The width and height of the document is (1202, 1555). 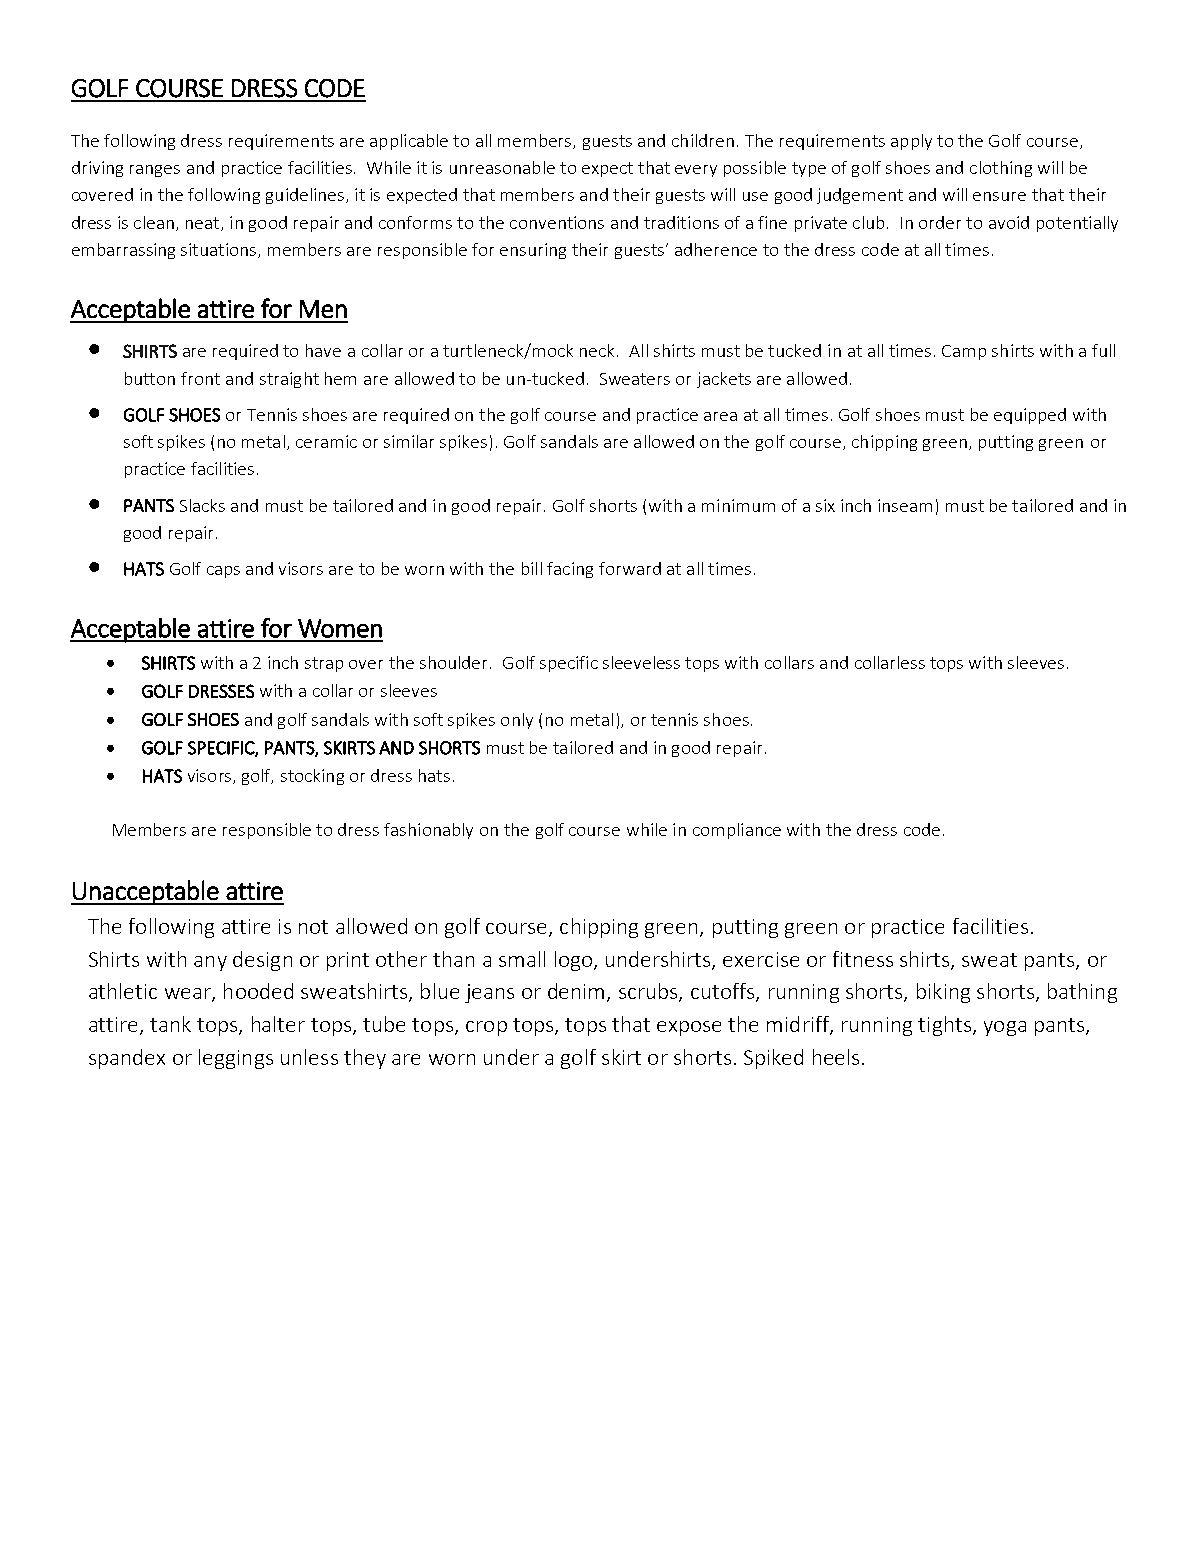 What do you see at coordinates (223, 572) in the document?
I see `caps` at bounding box center [223, 572].
